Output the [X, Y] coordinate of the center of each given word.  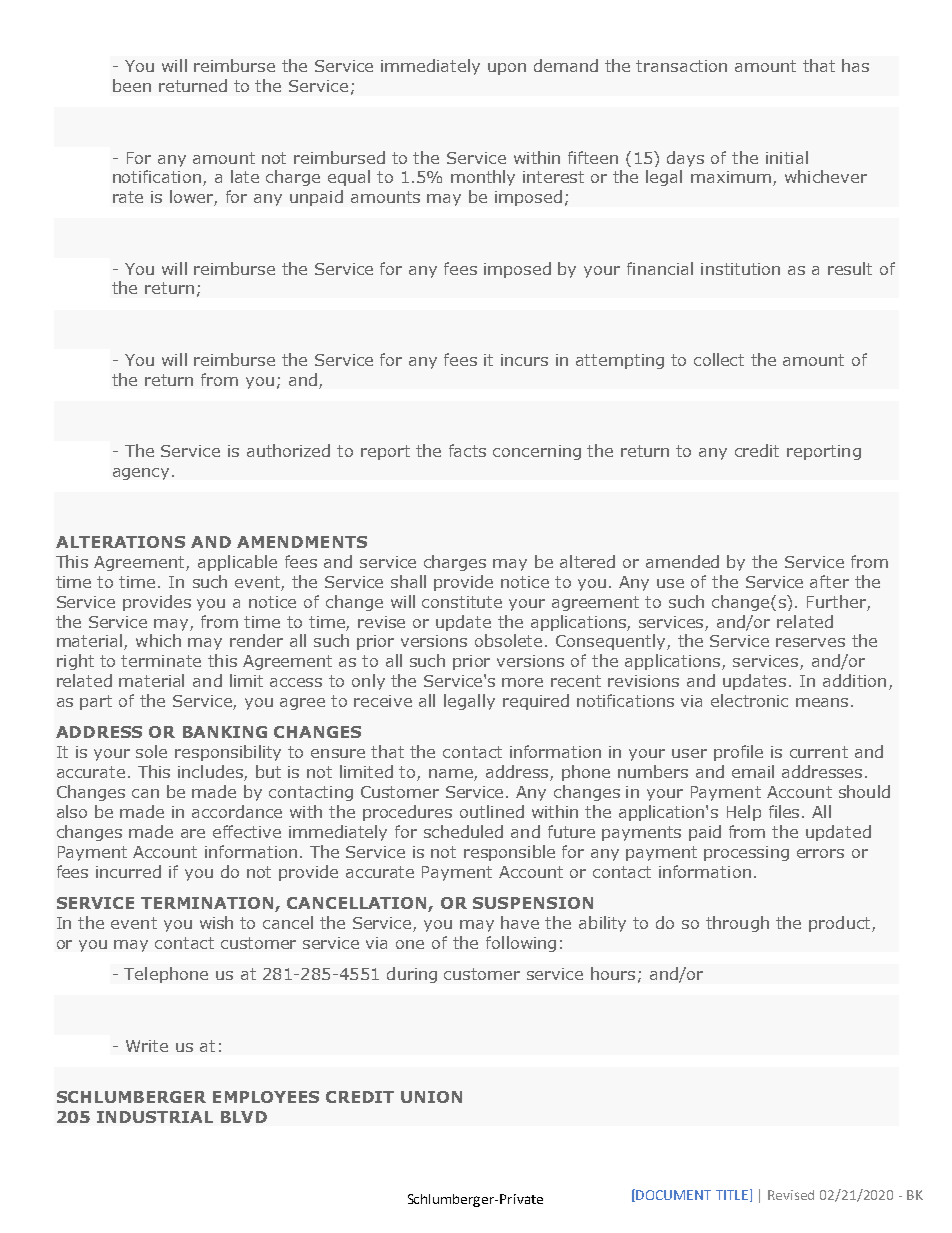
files [784, 811]
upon [507, 69]
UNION [431, 1097]
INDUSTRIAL [155, 1117]
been [132, 85]
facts [467, 450]
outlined [492, 811]
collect [719, 359]
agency [141, 474]
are [193, 833]
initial [787, 157]
